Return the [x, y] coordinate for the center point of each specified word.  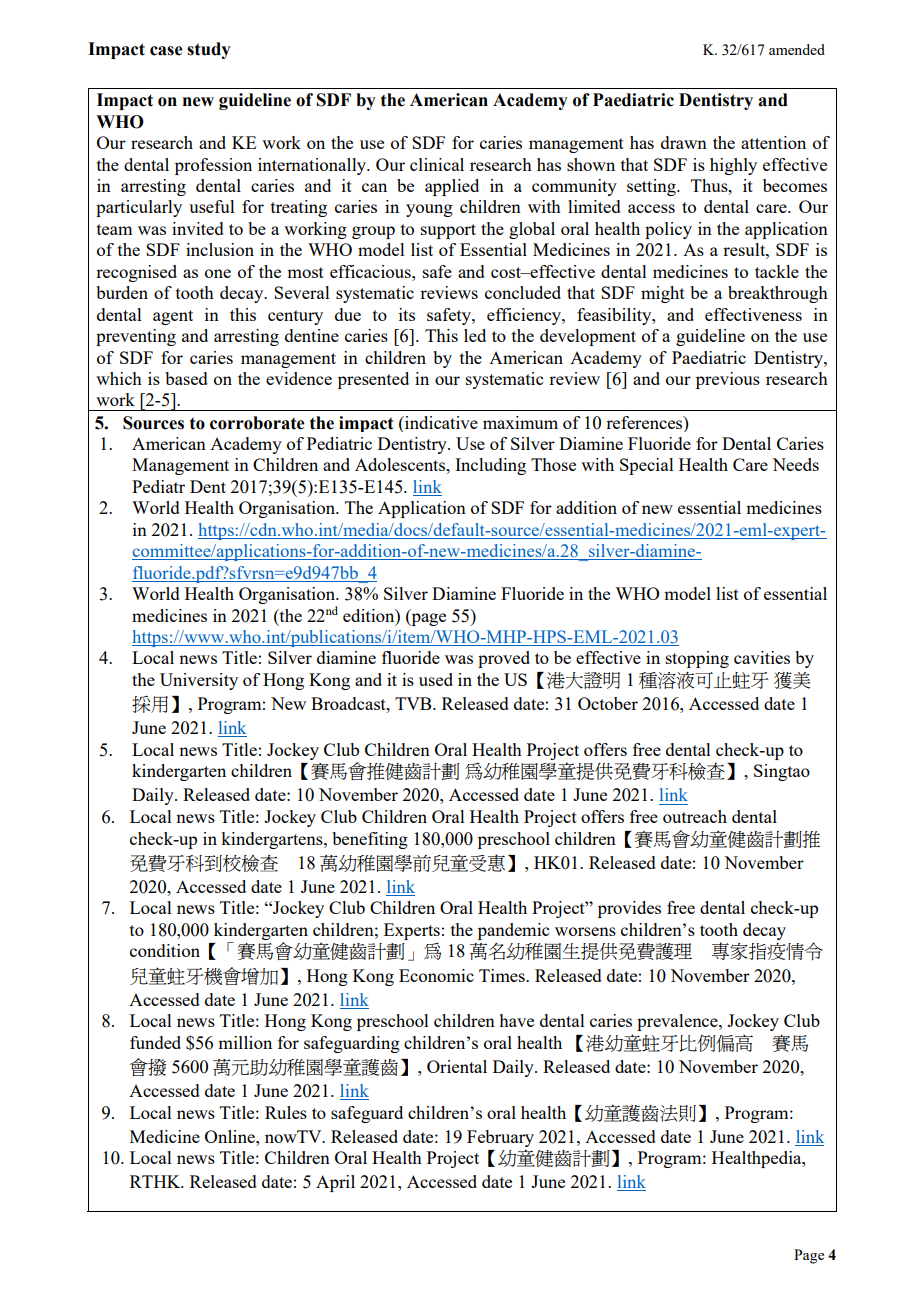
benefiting [370, 840]
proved [504, 659]
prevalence [678, 1022]
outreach [695, 816]
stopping [697, 659]
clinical [437, 164]
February [500, 1138]
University [199, 681]
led [475, 335]
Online [231, 1136]
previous [728, 380]
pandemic [513, 931]
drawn [684, 142]
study [209, 50]
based [186, 378]
